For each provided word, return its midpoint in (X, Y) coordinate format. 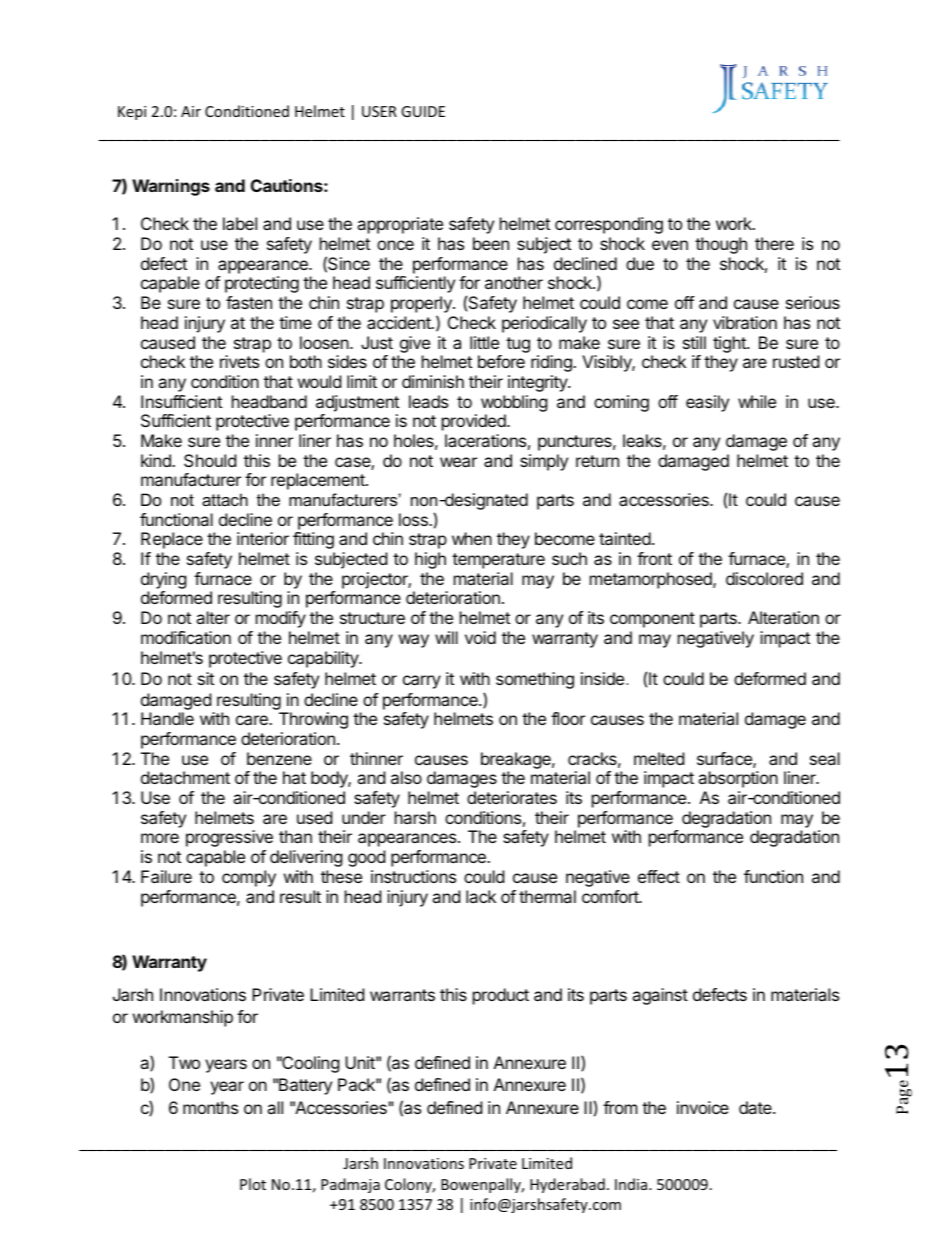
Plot (253, 1184)
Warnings (171, 187)
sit (206, 678)
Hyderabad (567, 1185)
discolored (764, 578)
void (480, 637)
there (774, 243)
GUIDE (423, 111)
